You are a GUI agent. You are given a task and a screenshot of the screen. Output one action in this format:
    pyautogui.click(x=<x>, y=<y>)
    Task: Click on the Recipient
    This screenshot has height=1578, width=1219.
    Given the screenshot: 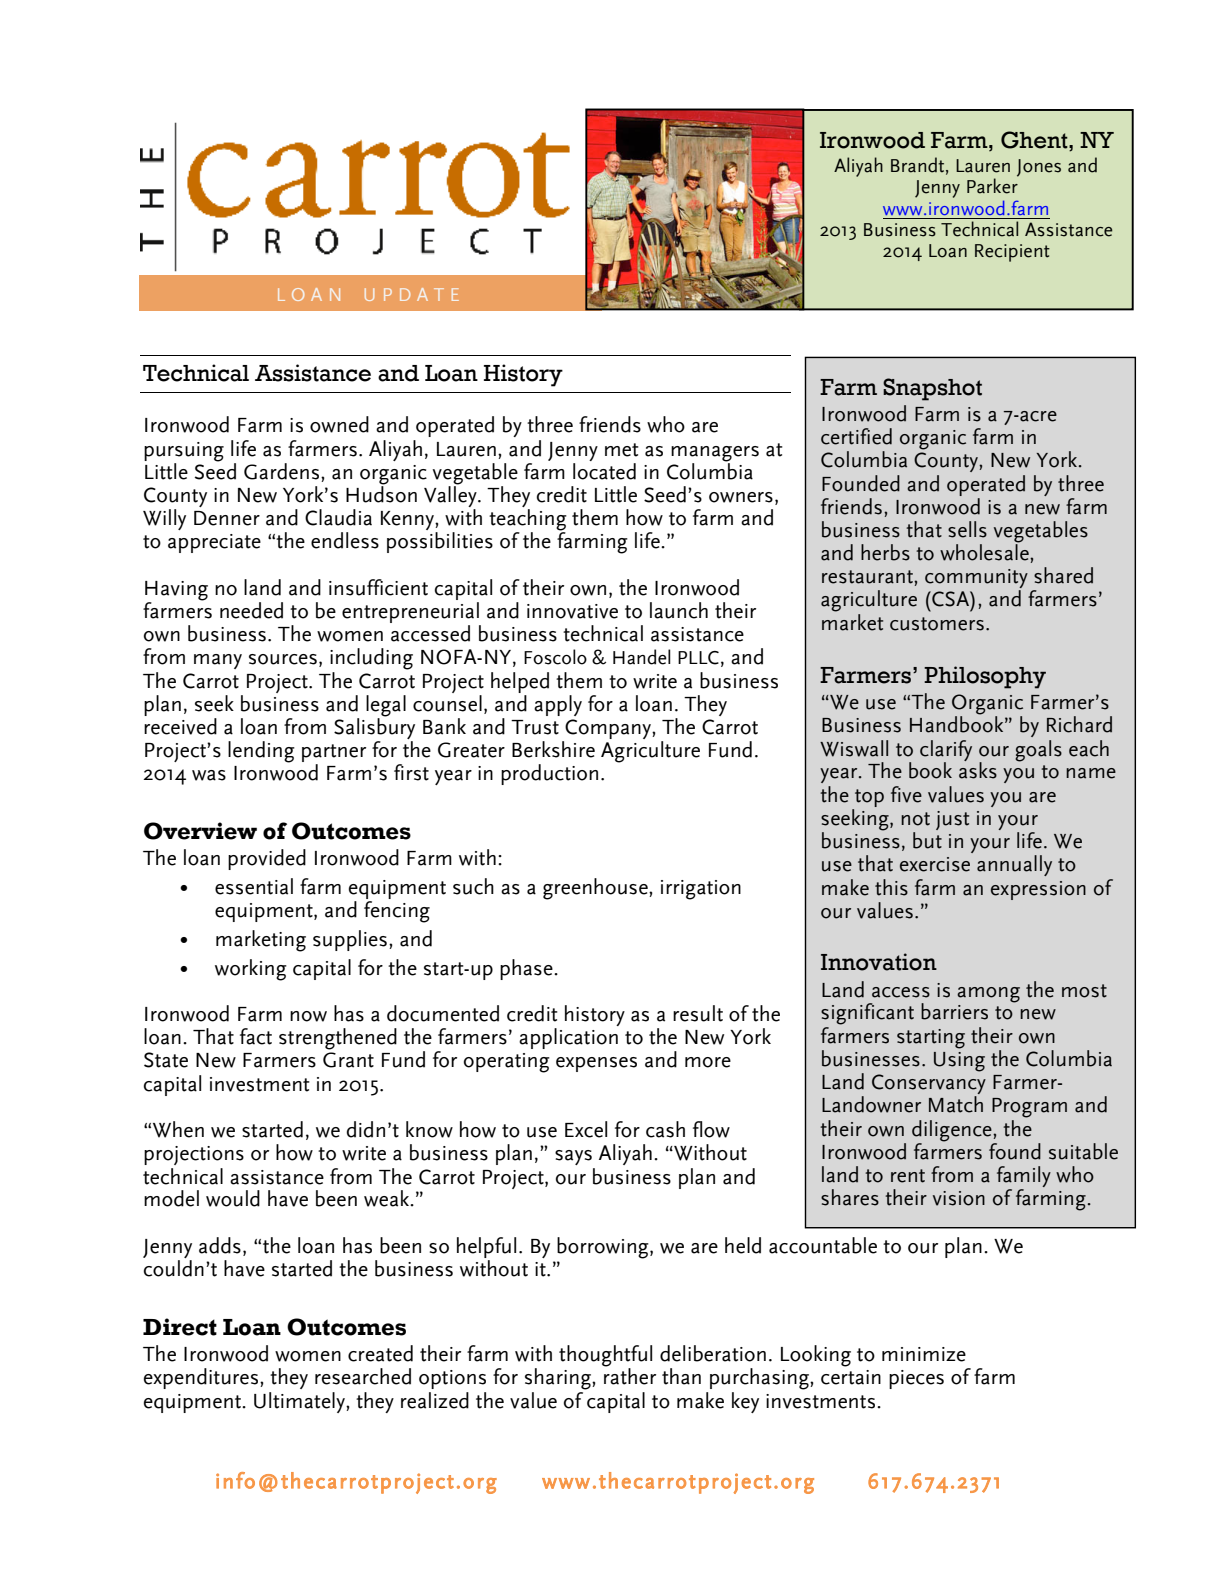 What is the action you would take?
    pyautogui.click(x=1012, y=253)
